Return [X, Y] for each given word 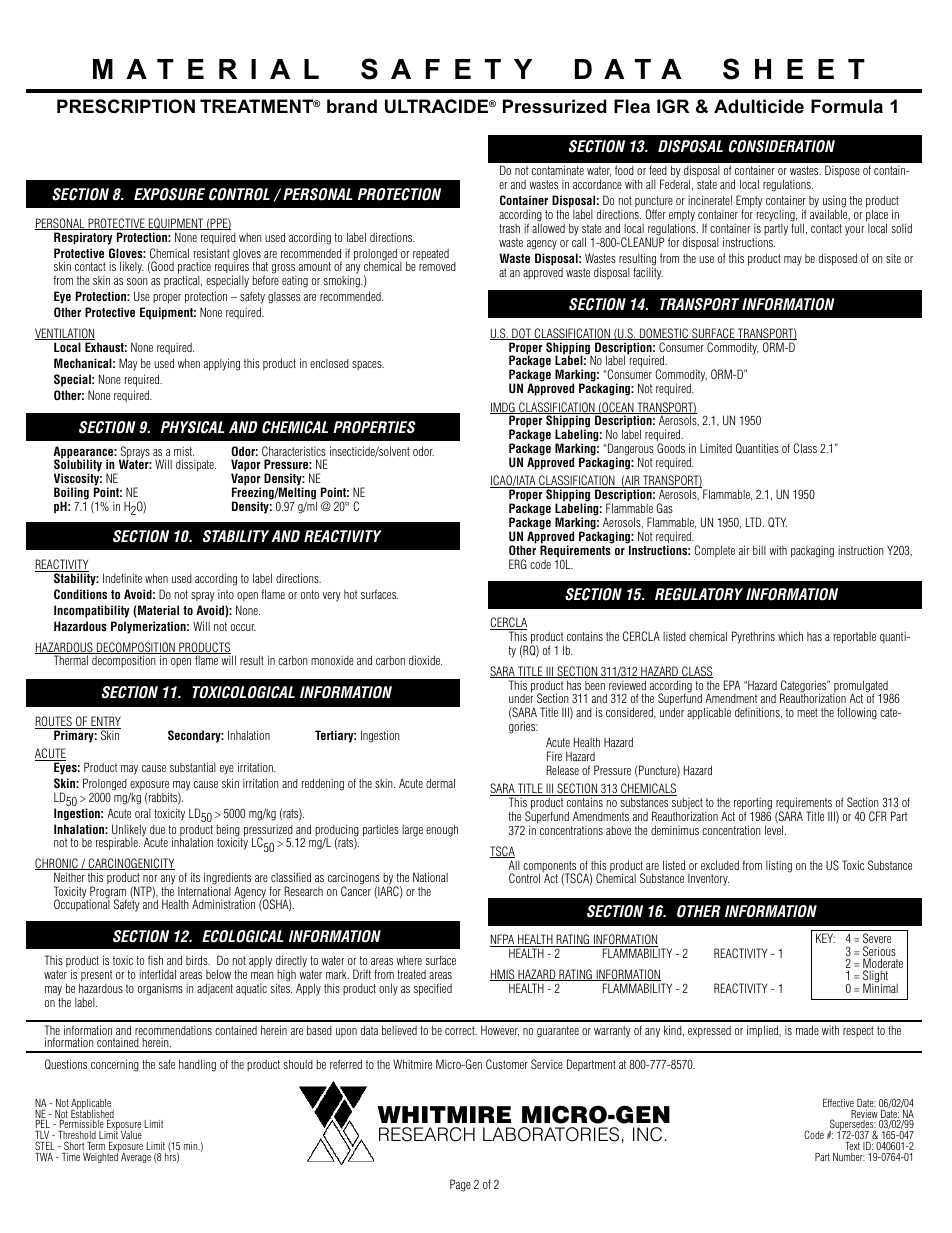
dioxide [425, 660]
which [790, 636]
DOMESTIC [664, 334]
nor [150, 878]
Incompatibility [92, 611]
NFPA [503, 940]
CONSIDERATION [782, 146]
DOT [521, 334]
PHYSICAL [193, 427]
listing [779, 866]
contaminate [558, 170]
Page [460, 1185]
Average [136, 1158]
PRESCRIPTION [126, 106]
